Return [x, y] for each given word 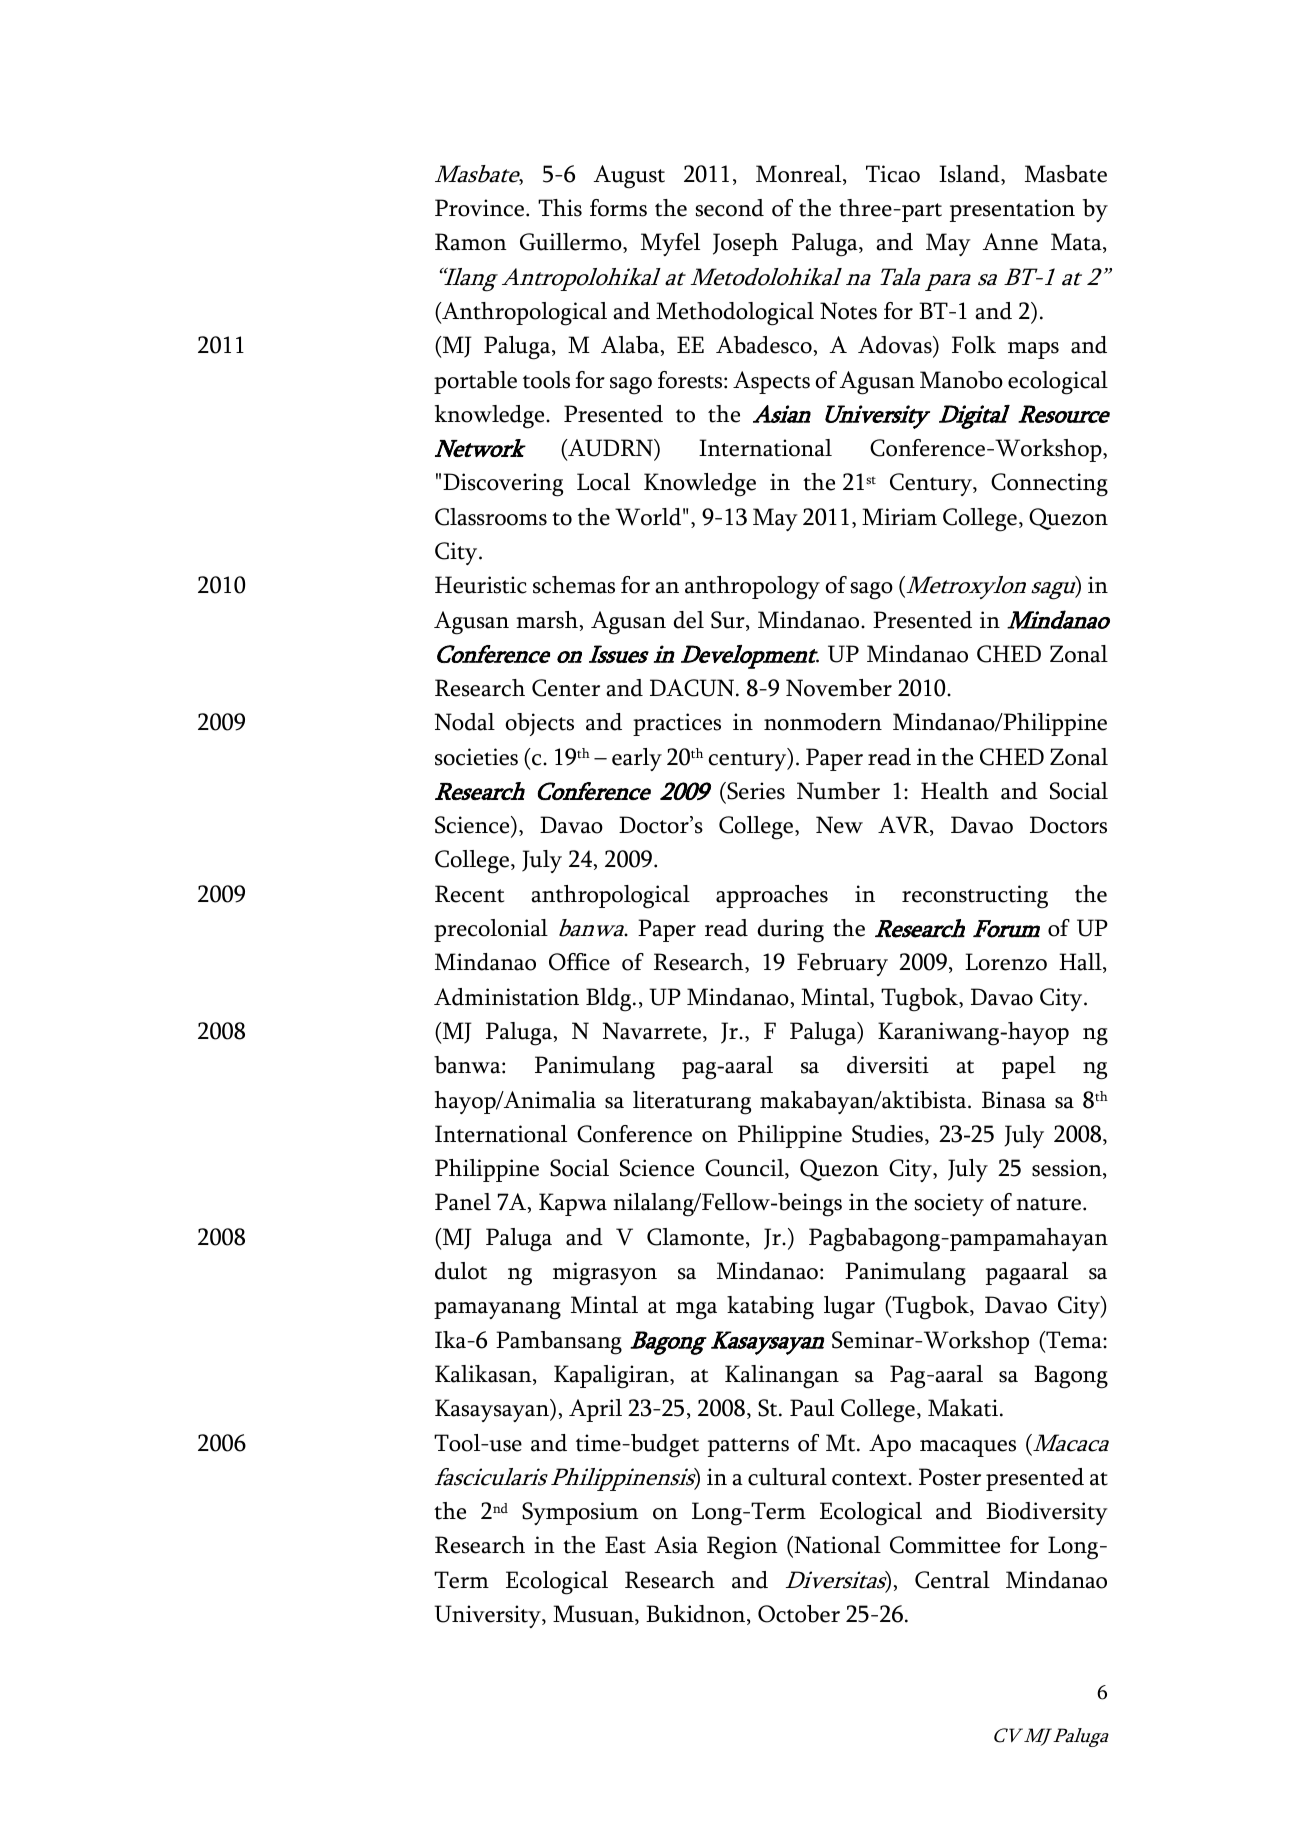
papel [1029, 1067]
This [560, 208]
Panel [463, 1202]
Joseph [745, 244]
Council [745, 1169]
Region [742, 1548]
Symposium [580, 1513]
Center [566, 688]
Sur [729, 621]
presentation [1012, 210]
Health [955, 791]
